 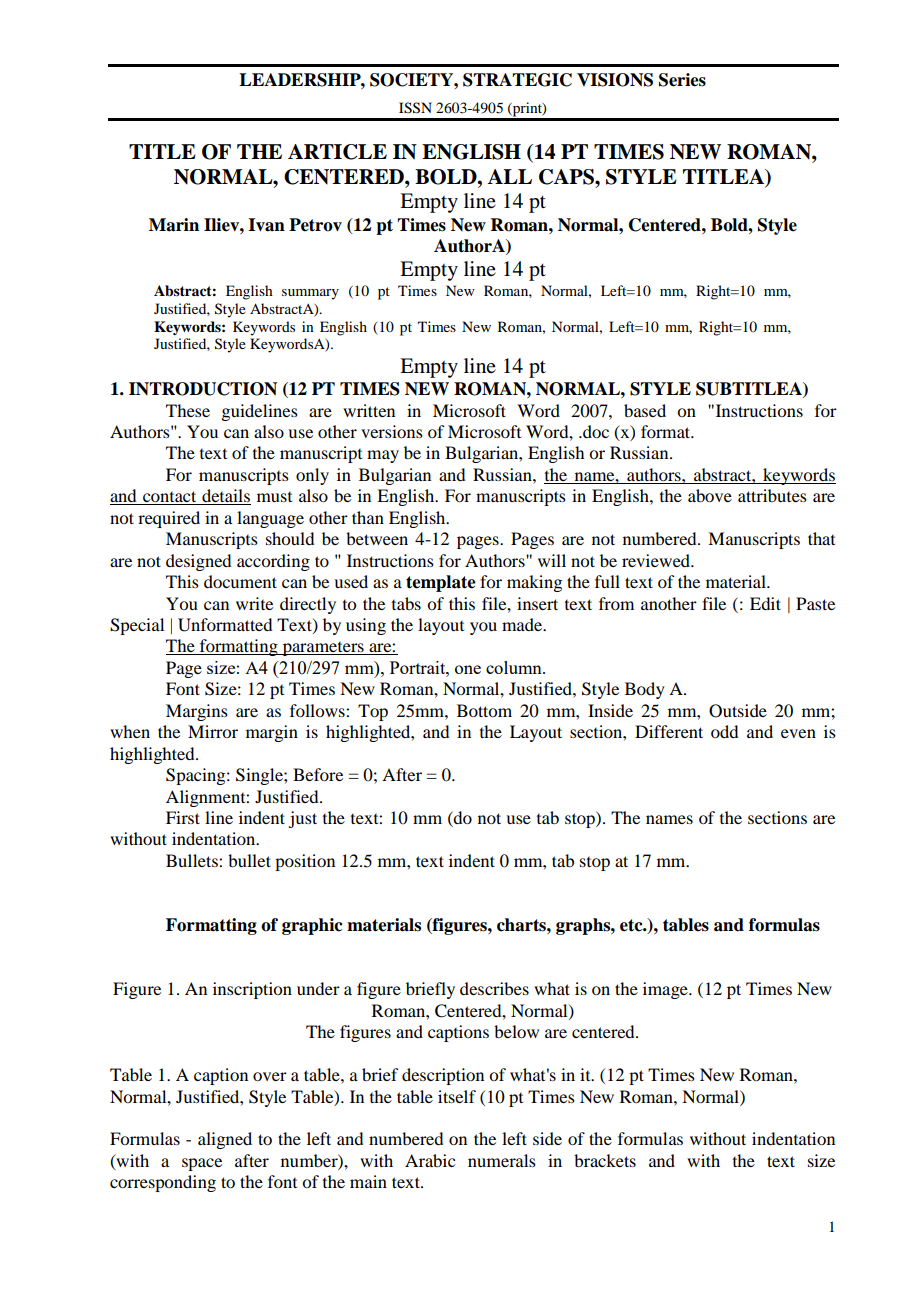 I want to click on Series, so click(x=682, y=80).
